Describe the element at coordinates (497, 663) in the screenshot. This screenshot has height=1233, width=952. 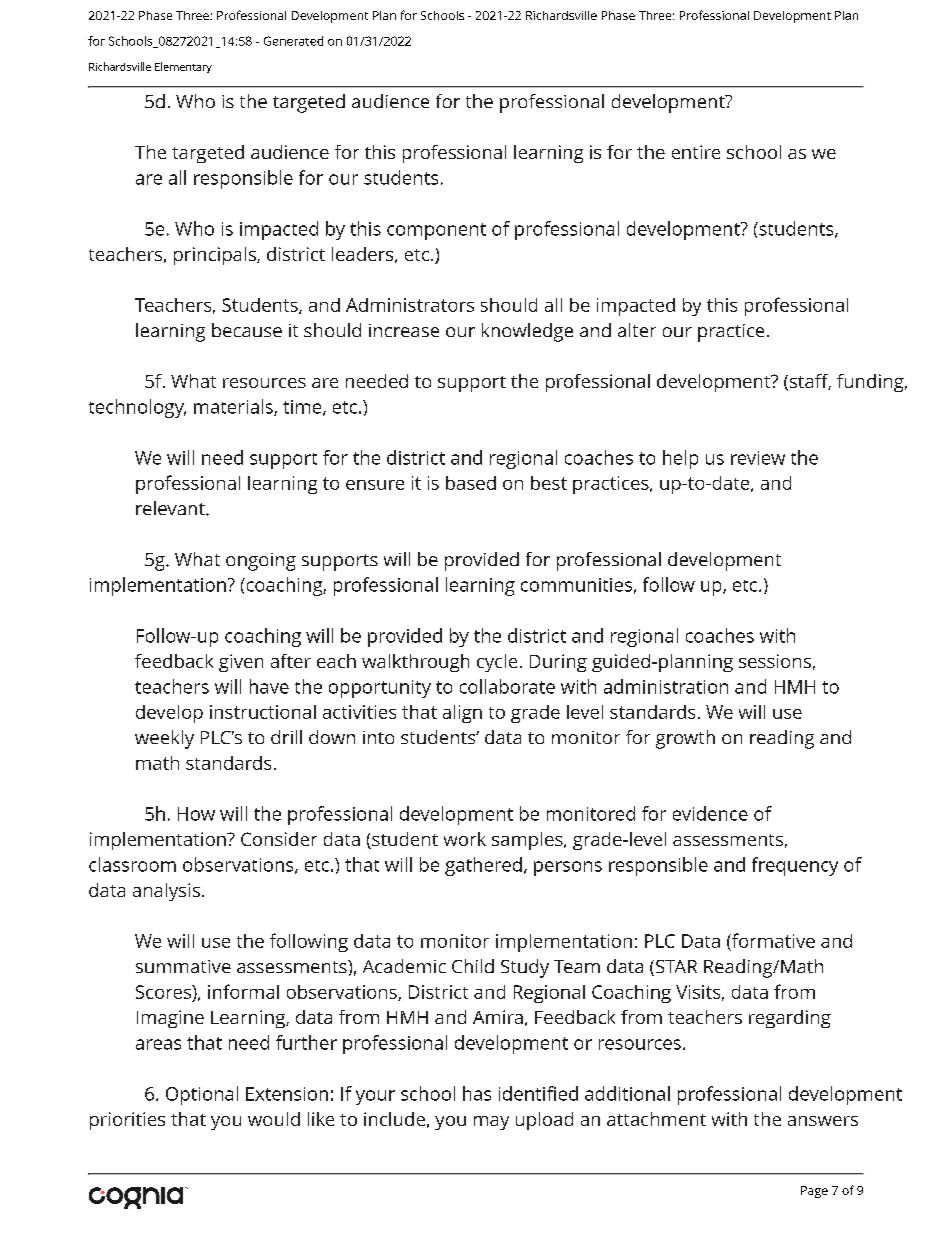
I see `cycle` at that location.
